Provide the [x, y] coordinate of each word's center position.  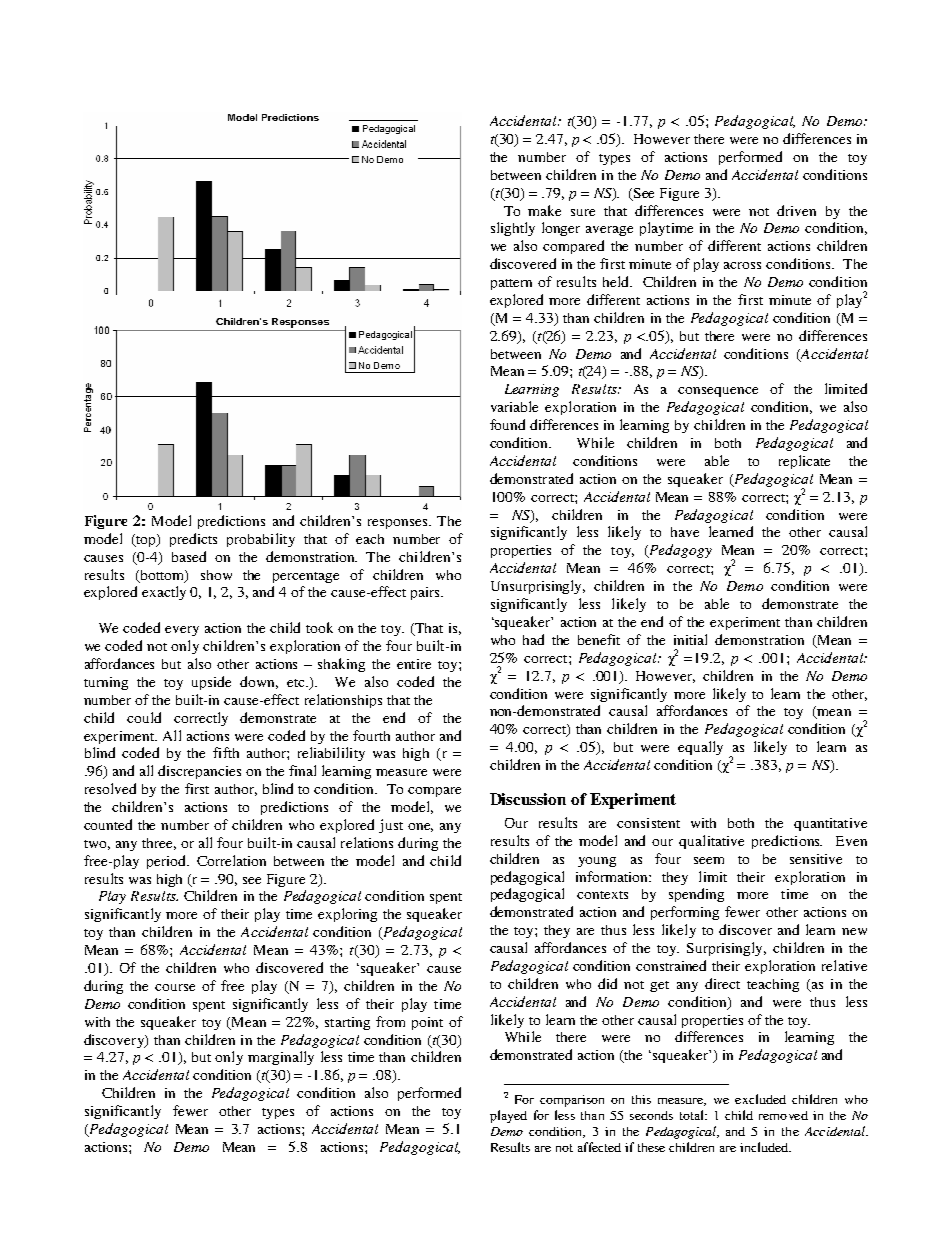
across [742, 265]
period [168, 862]
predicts [193, 540]
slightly [513, 229]
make [544, 210]
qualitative [711, 842]
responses [399, 524]
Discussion [528, 799]
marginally [281, 1058]
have [685, 532]
